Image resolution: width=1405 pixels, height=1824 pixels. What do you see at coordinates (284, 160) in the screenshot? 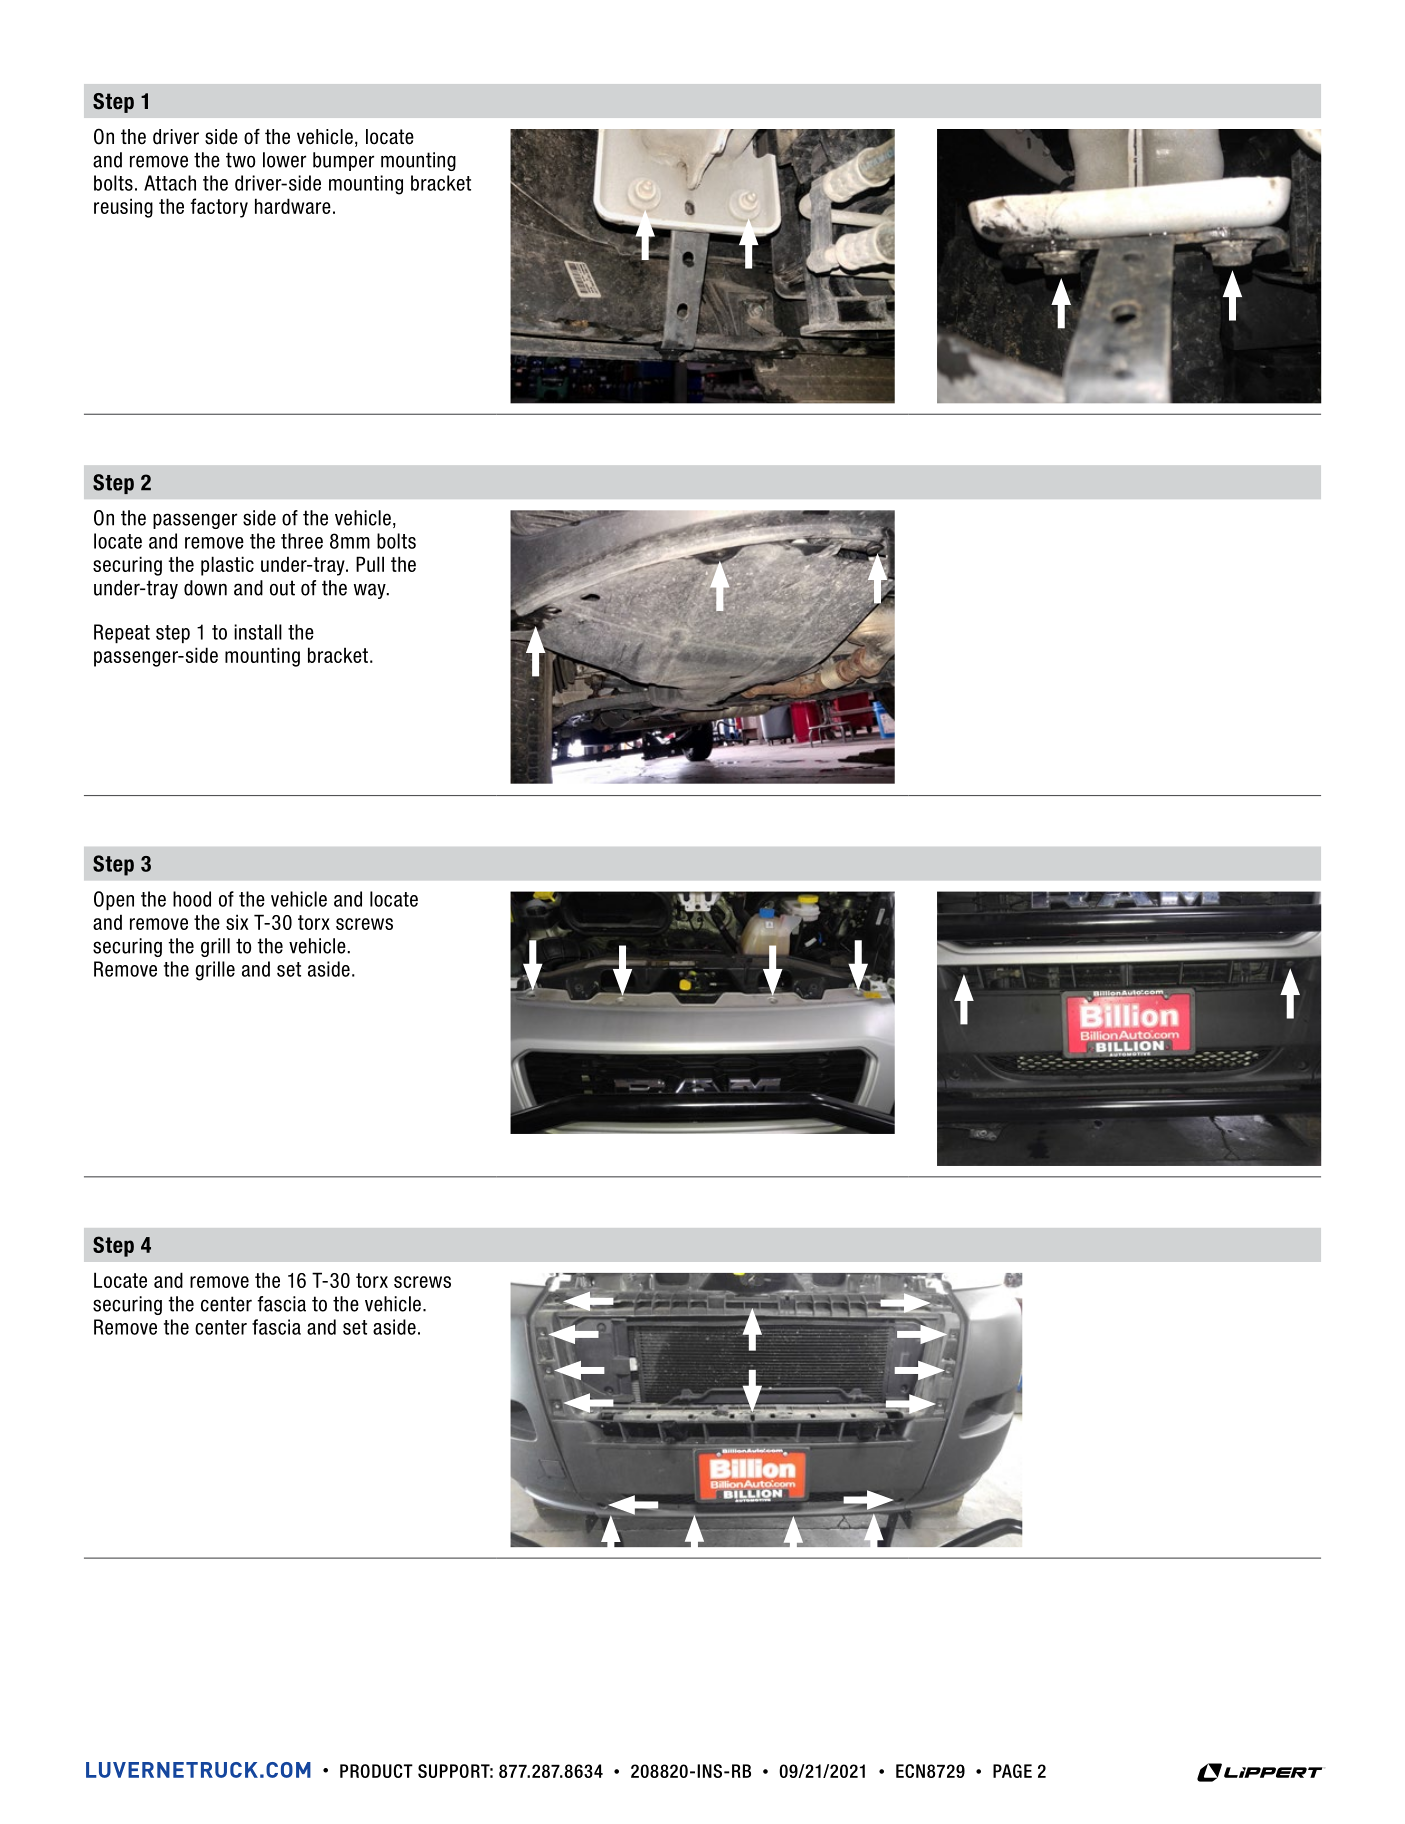
I see `lower` at bounding box center [284, 160].
